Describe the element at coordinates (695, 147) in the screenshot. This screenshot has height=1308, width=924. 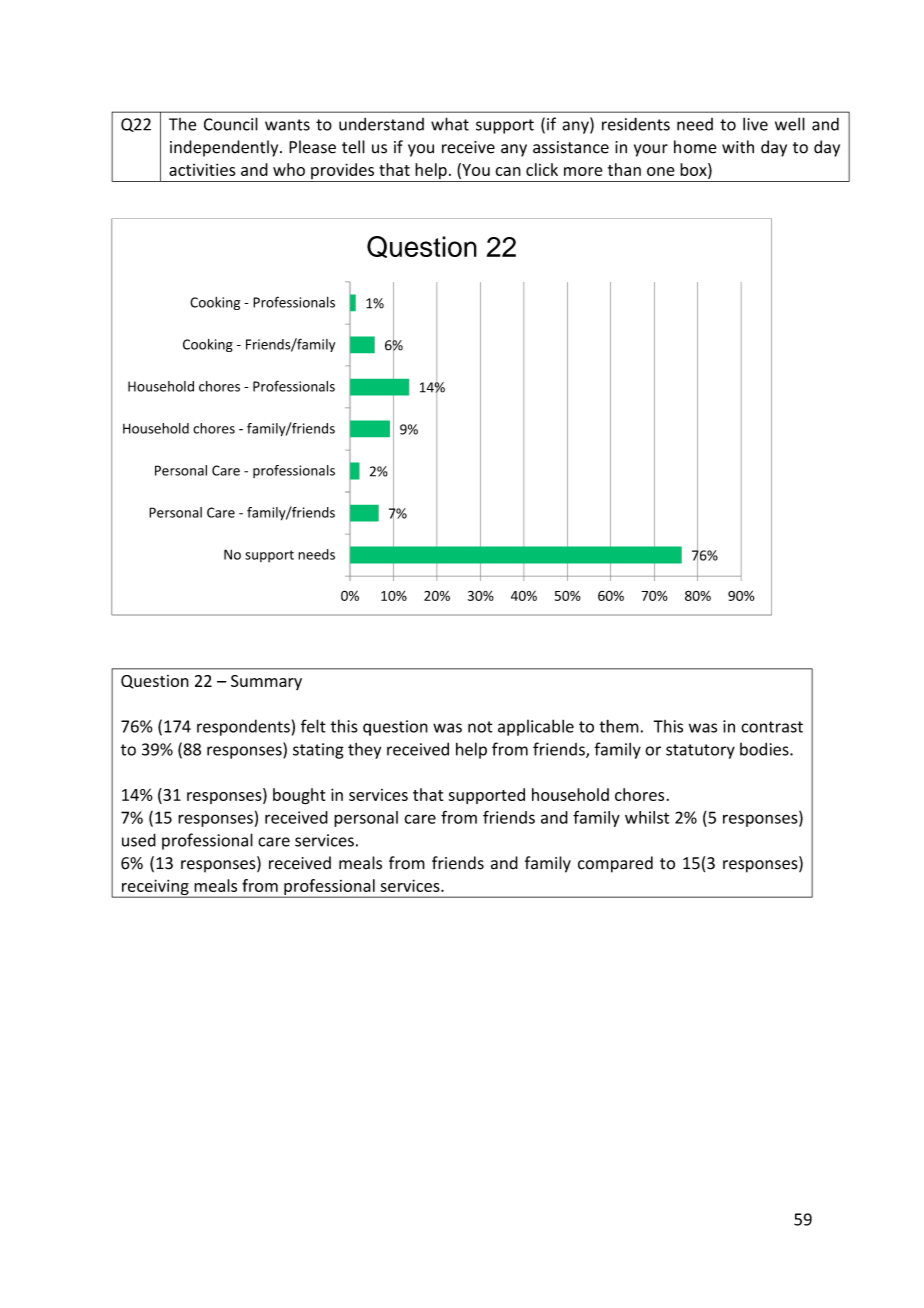
I see `home` at that location.
